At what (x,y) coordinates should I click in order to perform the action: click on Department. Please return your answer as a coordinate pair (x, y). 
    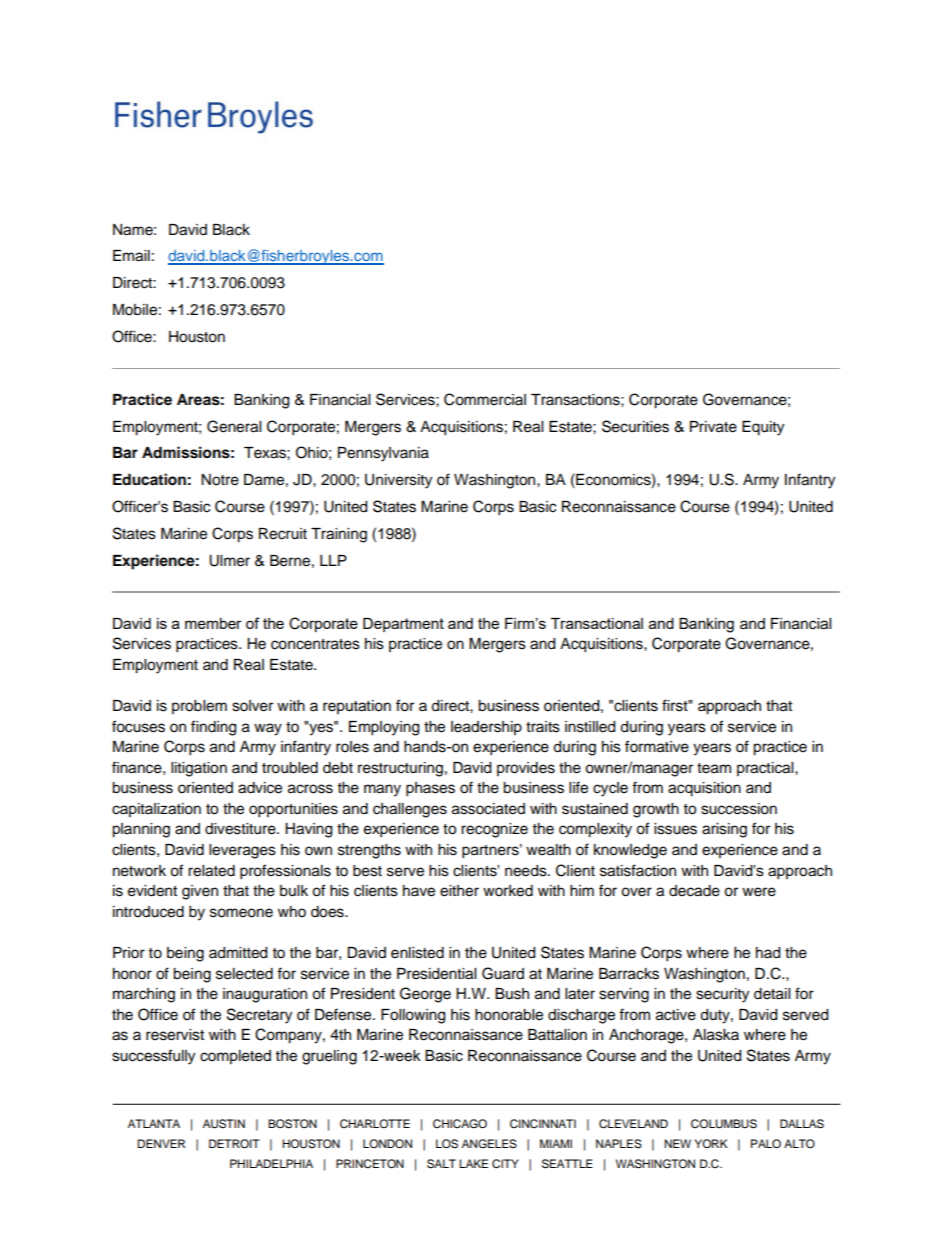
    Looking at the image, I should click on (403, 625).
